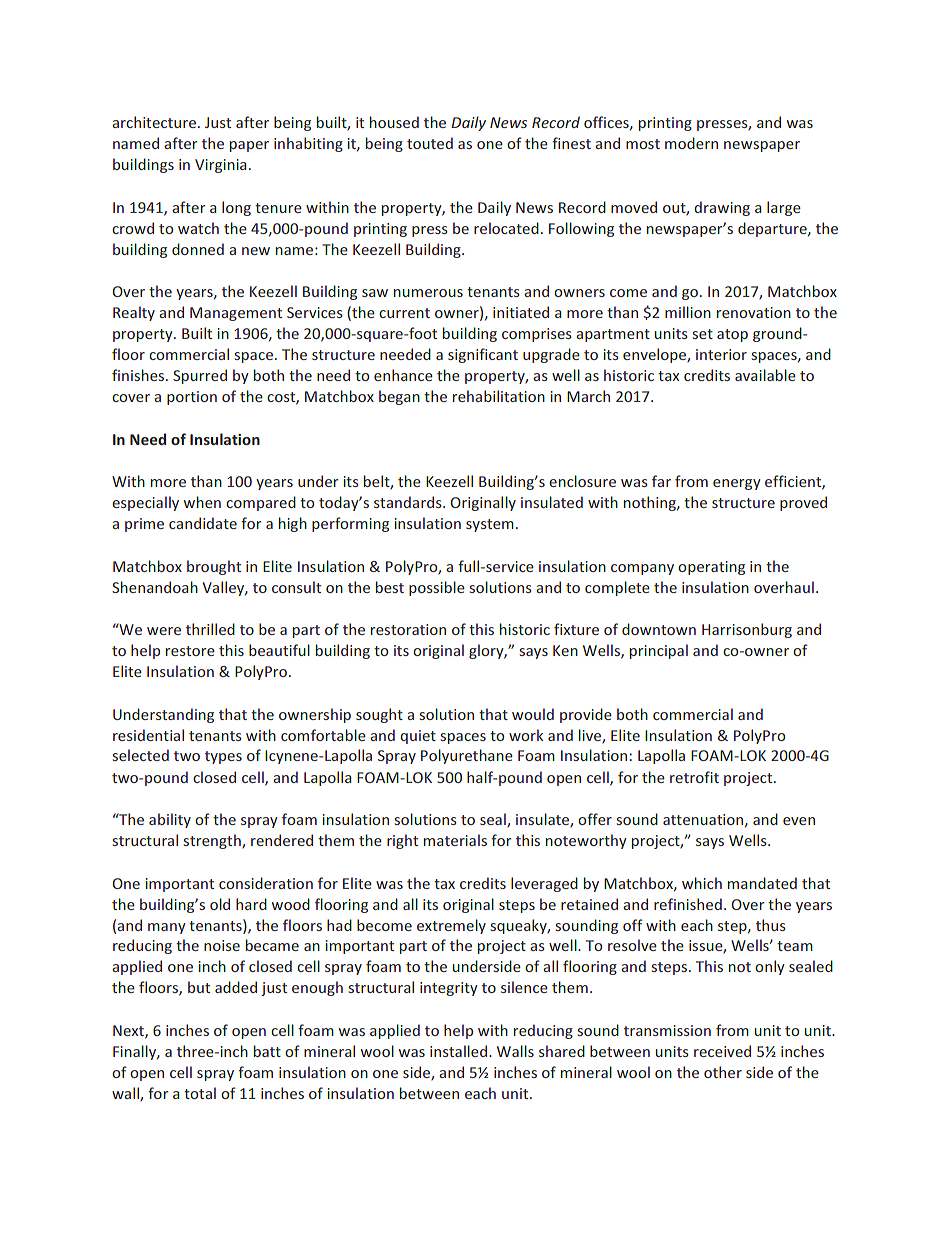  I want to click on possible, so click(437, 588).
